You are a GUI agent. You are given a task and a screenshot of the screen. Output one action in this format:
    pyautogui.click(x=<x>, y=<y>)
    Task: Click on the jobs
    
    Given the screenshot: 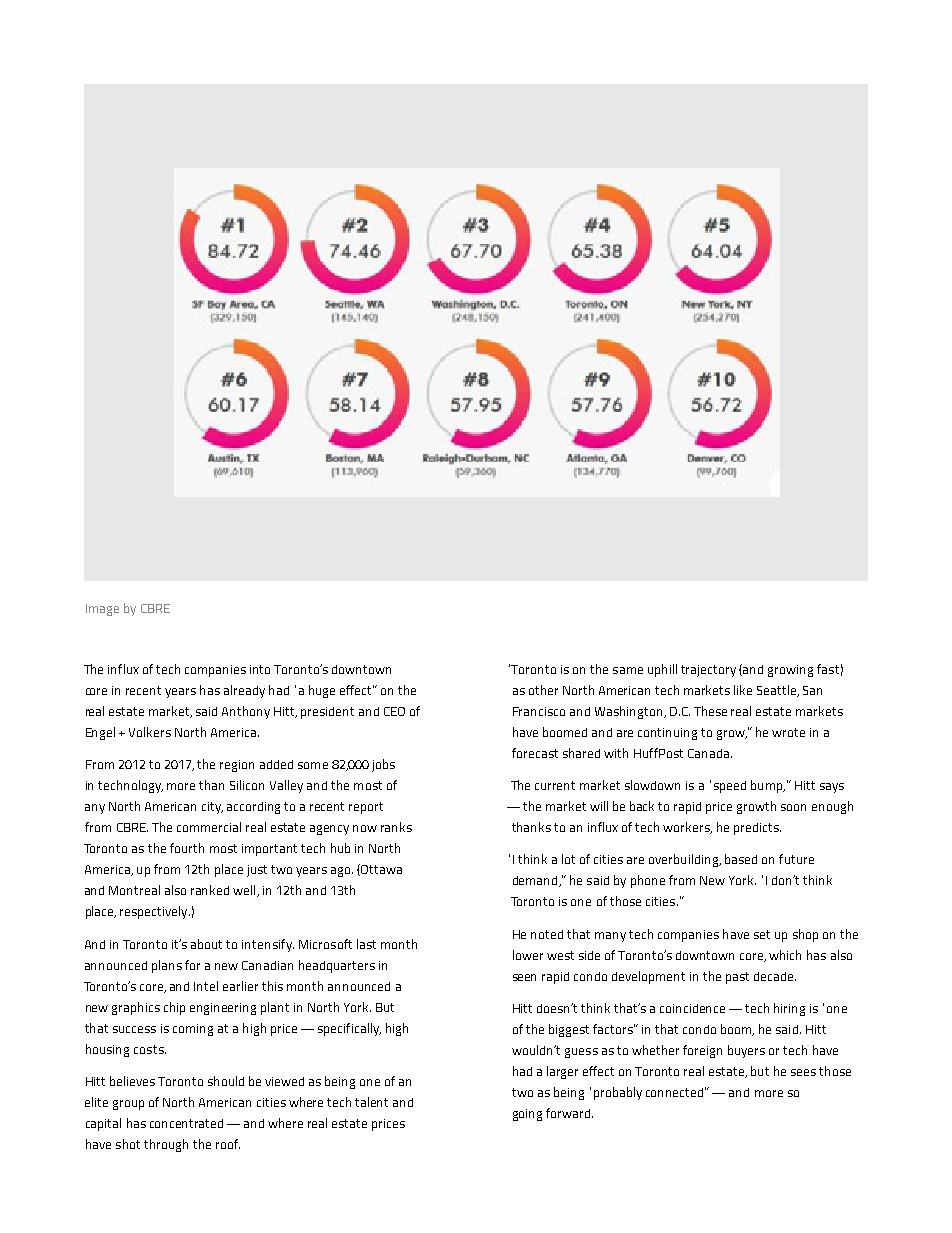 What is the action you would take?
    pyautogui.click(x=383, y=765)
